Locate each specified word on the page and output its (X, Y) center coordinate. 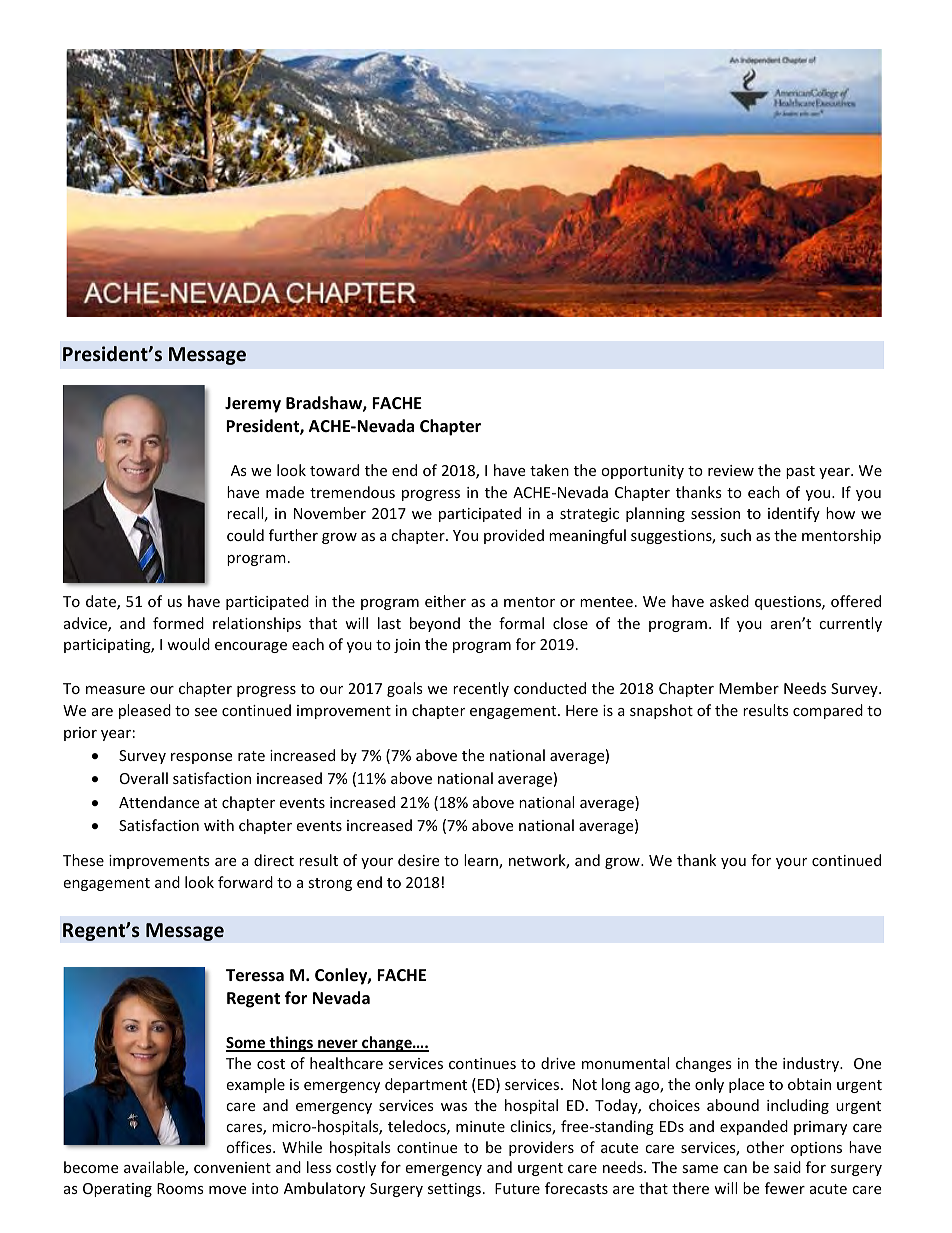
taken (549, 470)
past (800, 472)
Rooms (180, 1188)
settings (454, 1190)
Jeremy (253, 405)
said (787, 1167)
